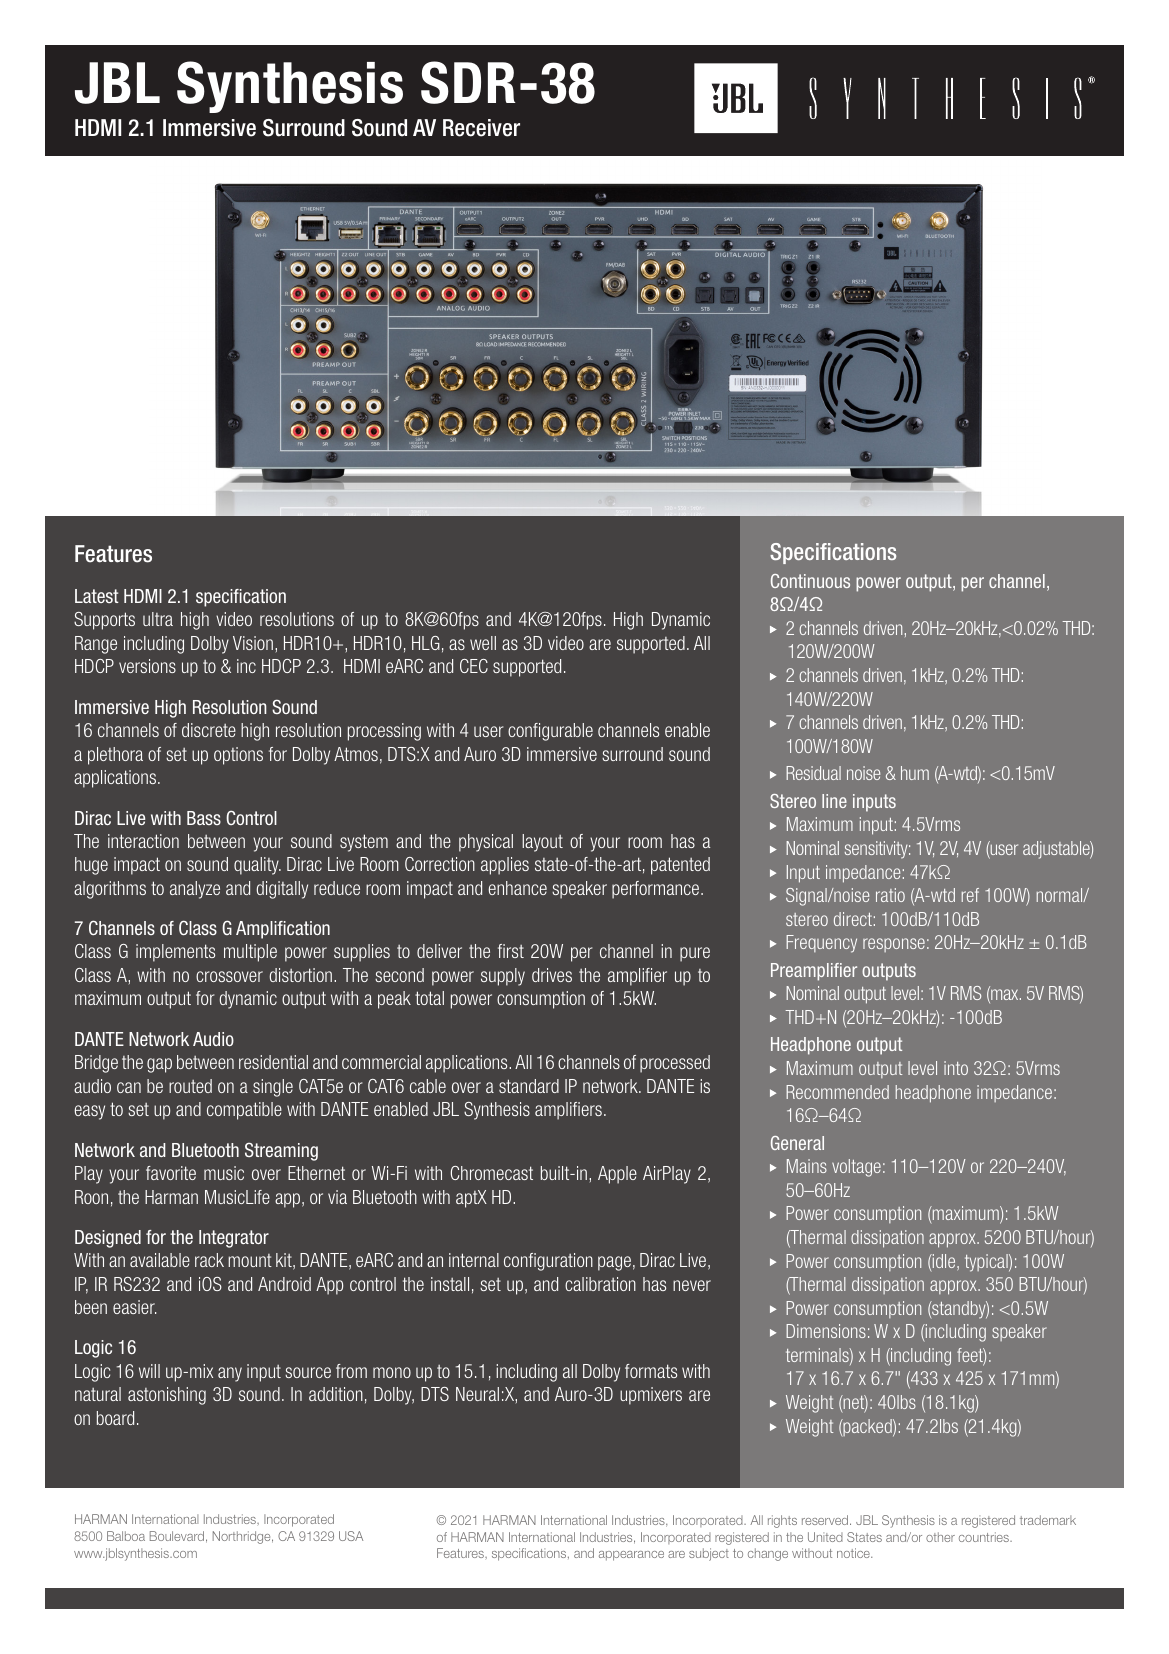  Describe the element at coordinates (631, 1556) in the screenshot. I see `appearance` at that location.
